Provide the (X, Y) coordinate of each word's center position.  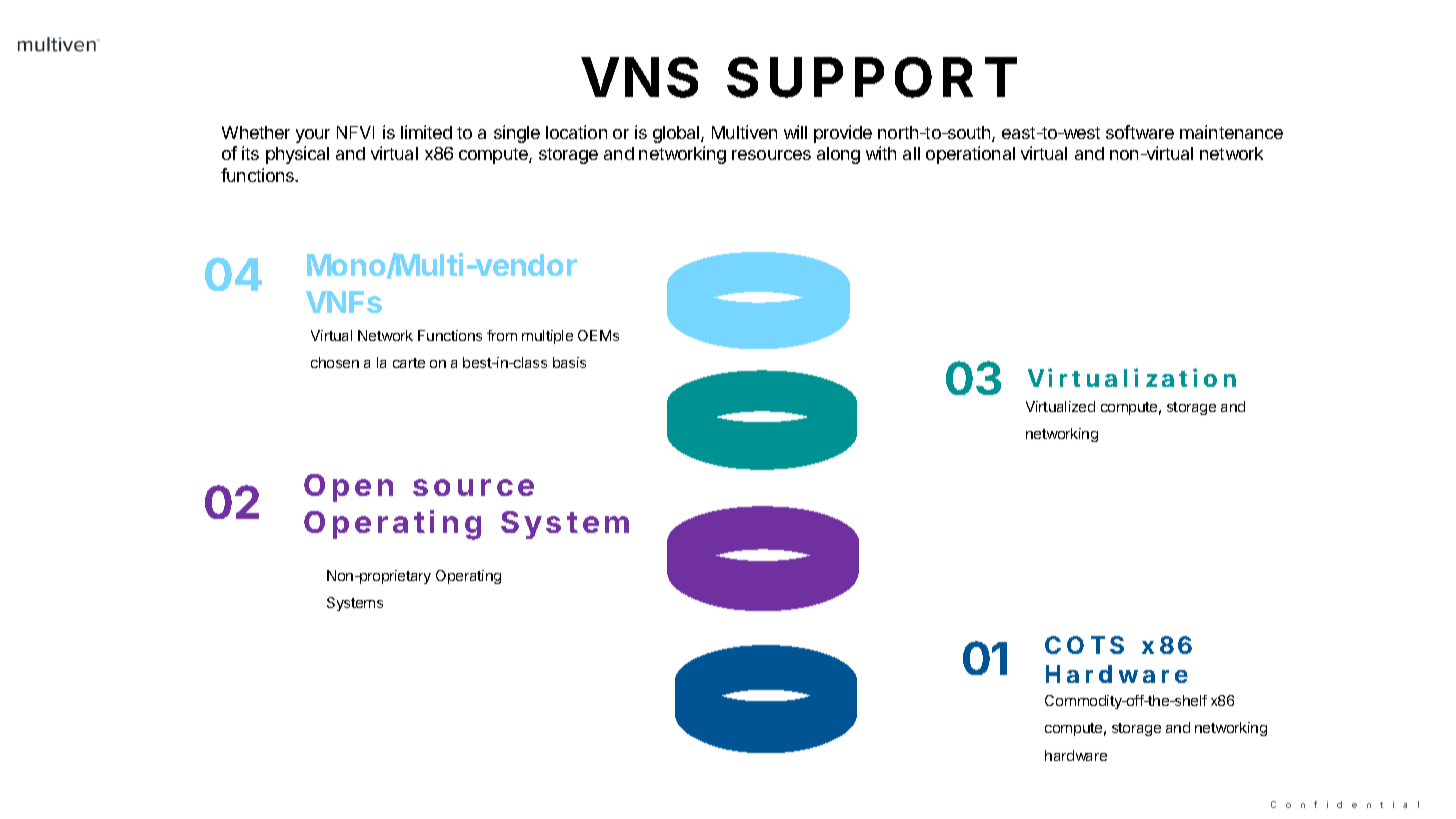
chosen (335, 362)
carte (409, 363)
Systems (355, 604)
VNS (639, 77)
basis (569, 362)
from (502, 335)
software (1140, 132)
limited (426, 132)
